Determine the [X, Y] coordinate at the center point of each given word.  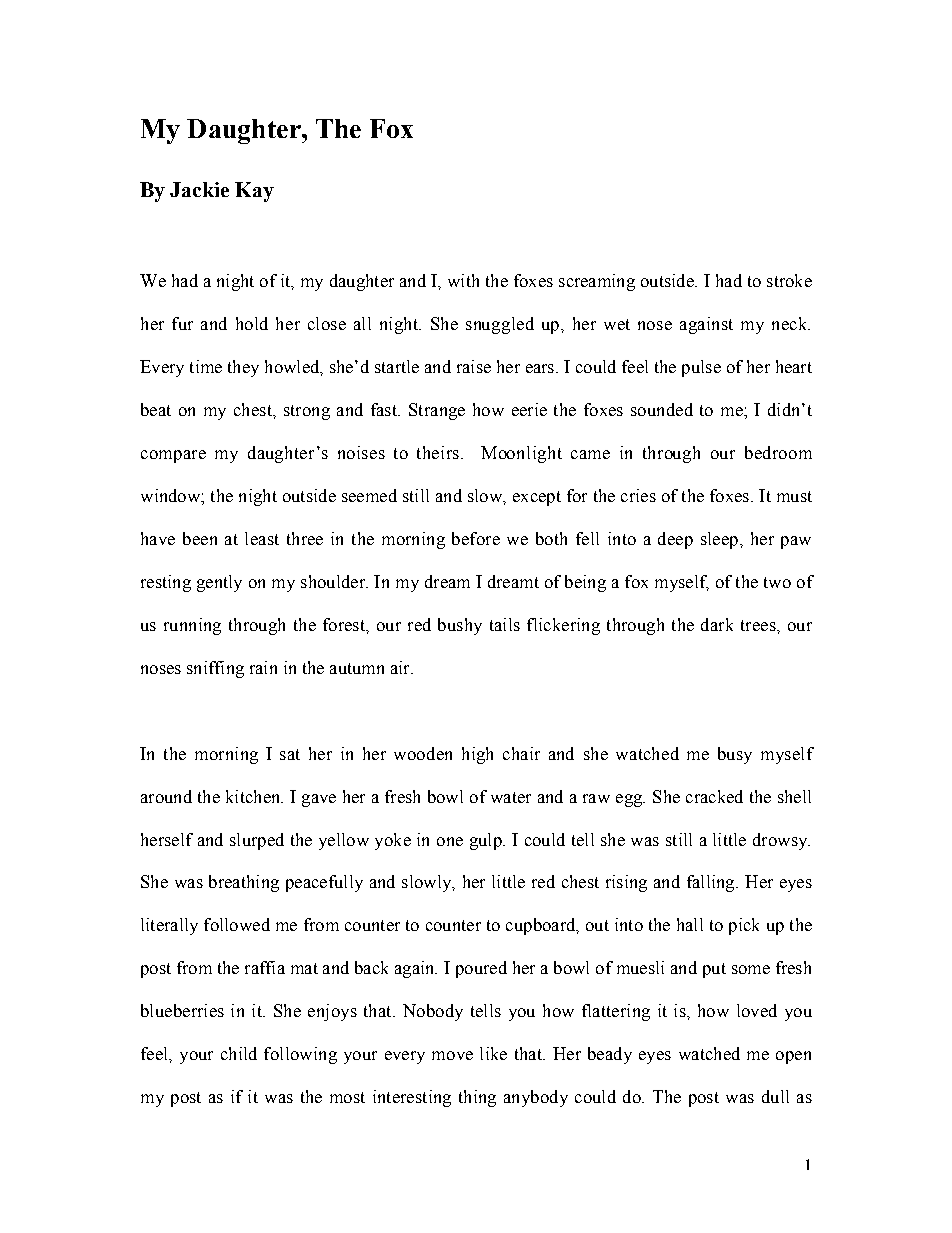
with [463, 280]
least [262, 538]
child [239, 1053]
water [511, 797]
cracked [714, 796]
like [493, 1053]
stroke [789, 280]
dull [775, 1096]
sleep [719, 540]
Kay [254, 192]
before [476, 538]
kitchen [254, 796]
